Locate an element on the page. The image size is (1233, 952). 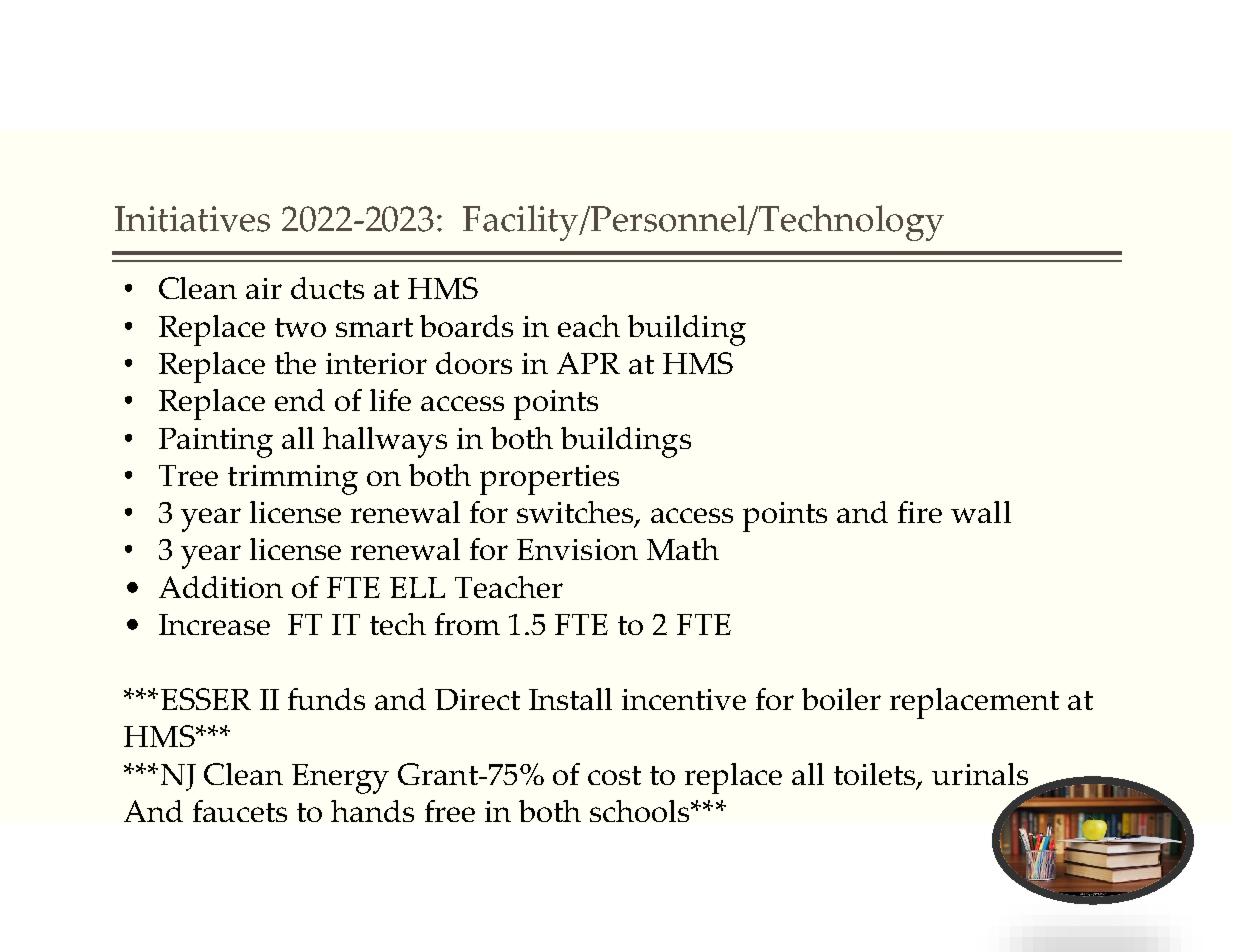
fire is located at coordinates (920, 512).
